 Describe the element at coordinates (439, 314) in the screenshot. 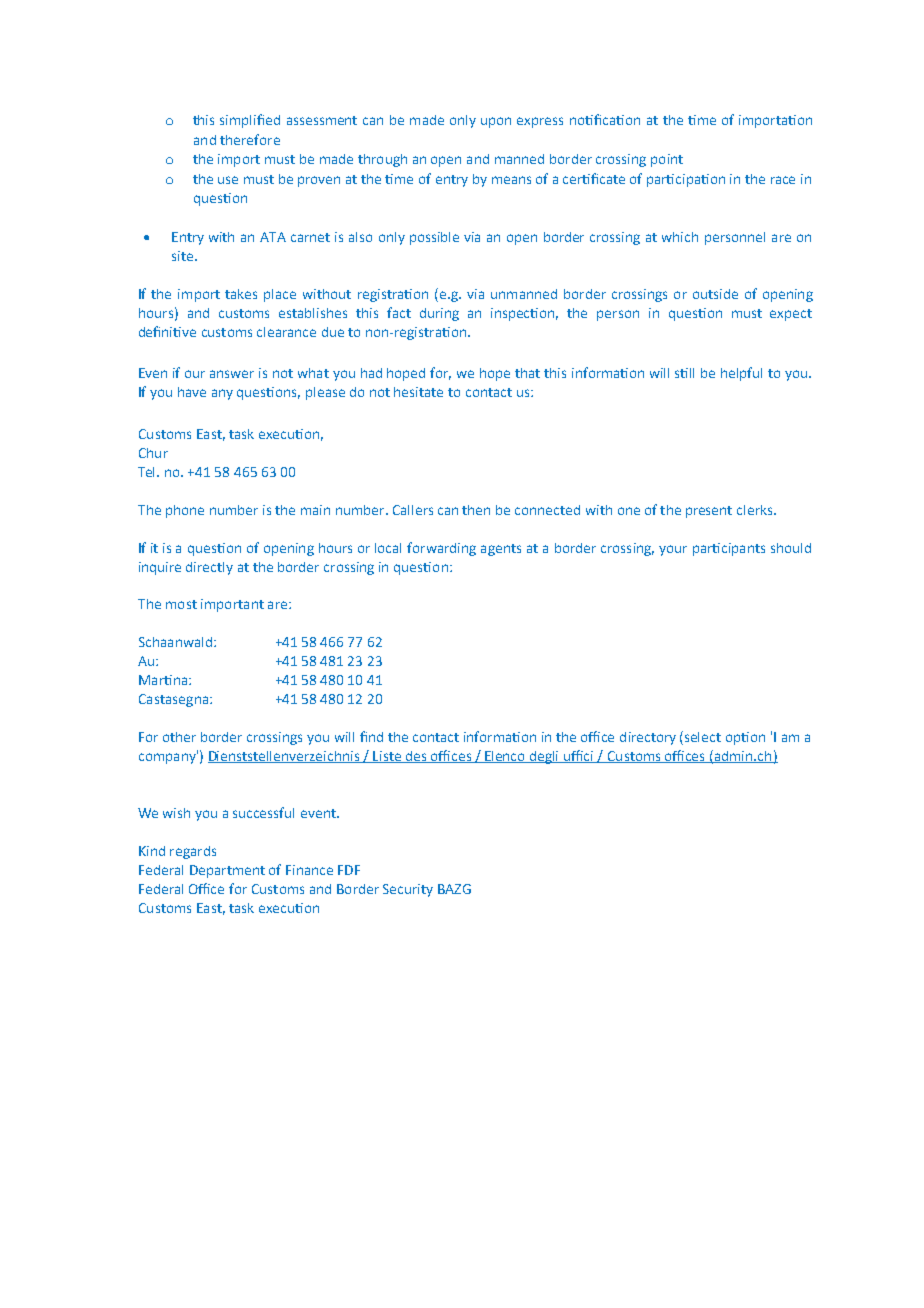

I see `during` at that location.
